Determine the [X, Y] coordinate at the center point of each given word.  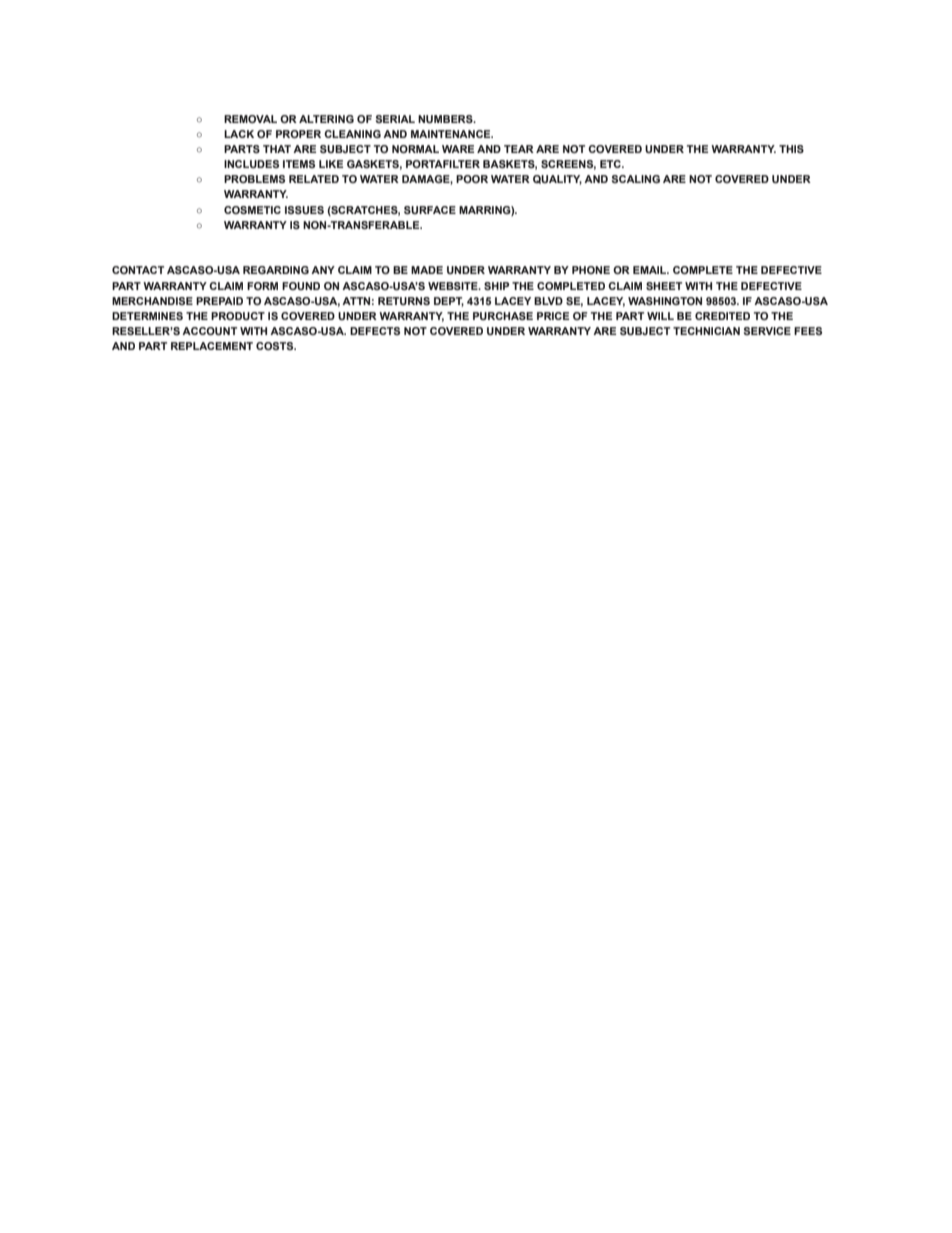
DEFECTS [375, 331]
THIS [791, 149]
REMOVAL [250, 119]
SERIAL [395, 119]
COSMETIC [252, 210]
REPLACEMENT [212, 346]
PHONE [591, 270]
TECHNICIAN [706, 331]
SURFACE [430, 210]
